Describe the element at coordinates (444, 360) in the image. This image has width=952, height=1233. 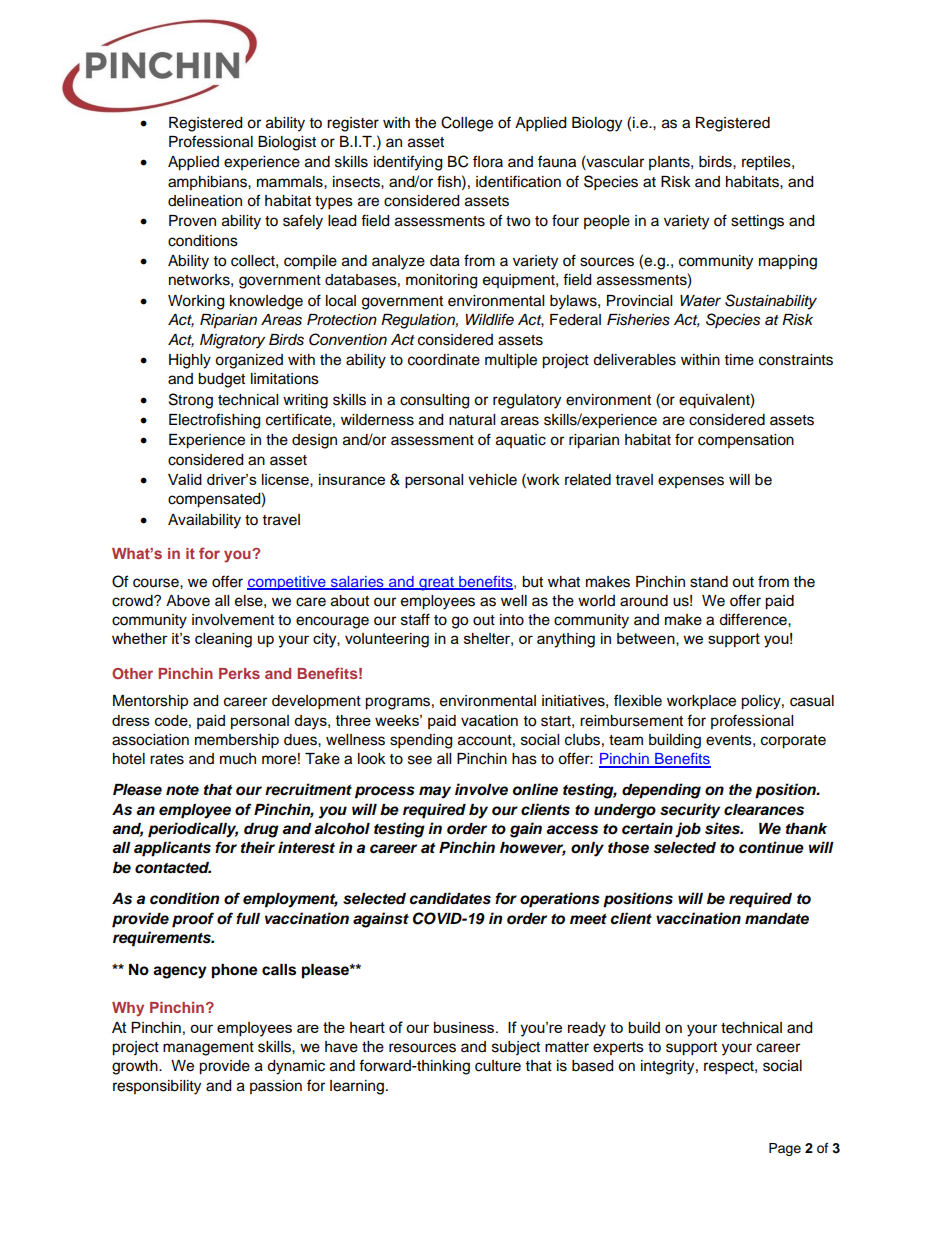
I see `coordinate` at that location.
